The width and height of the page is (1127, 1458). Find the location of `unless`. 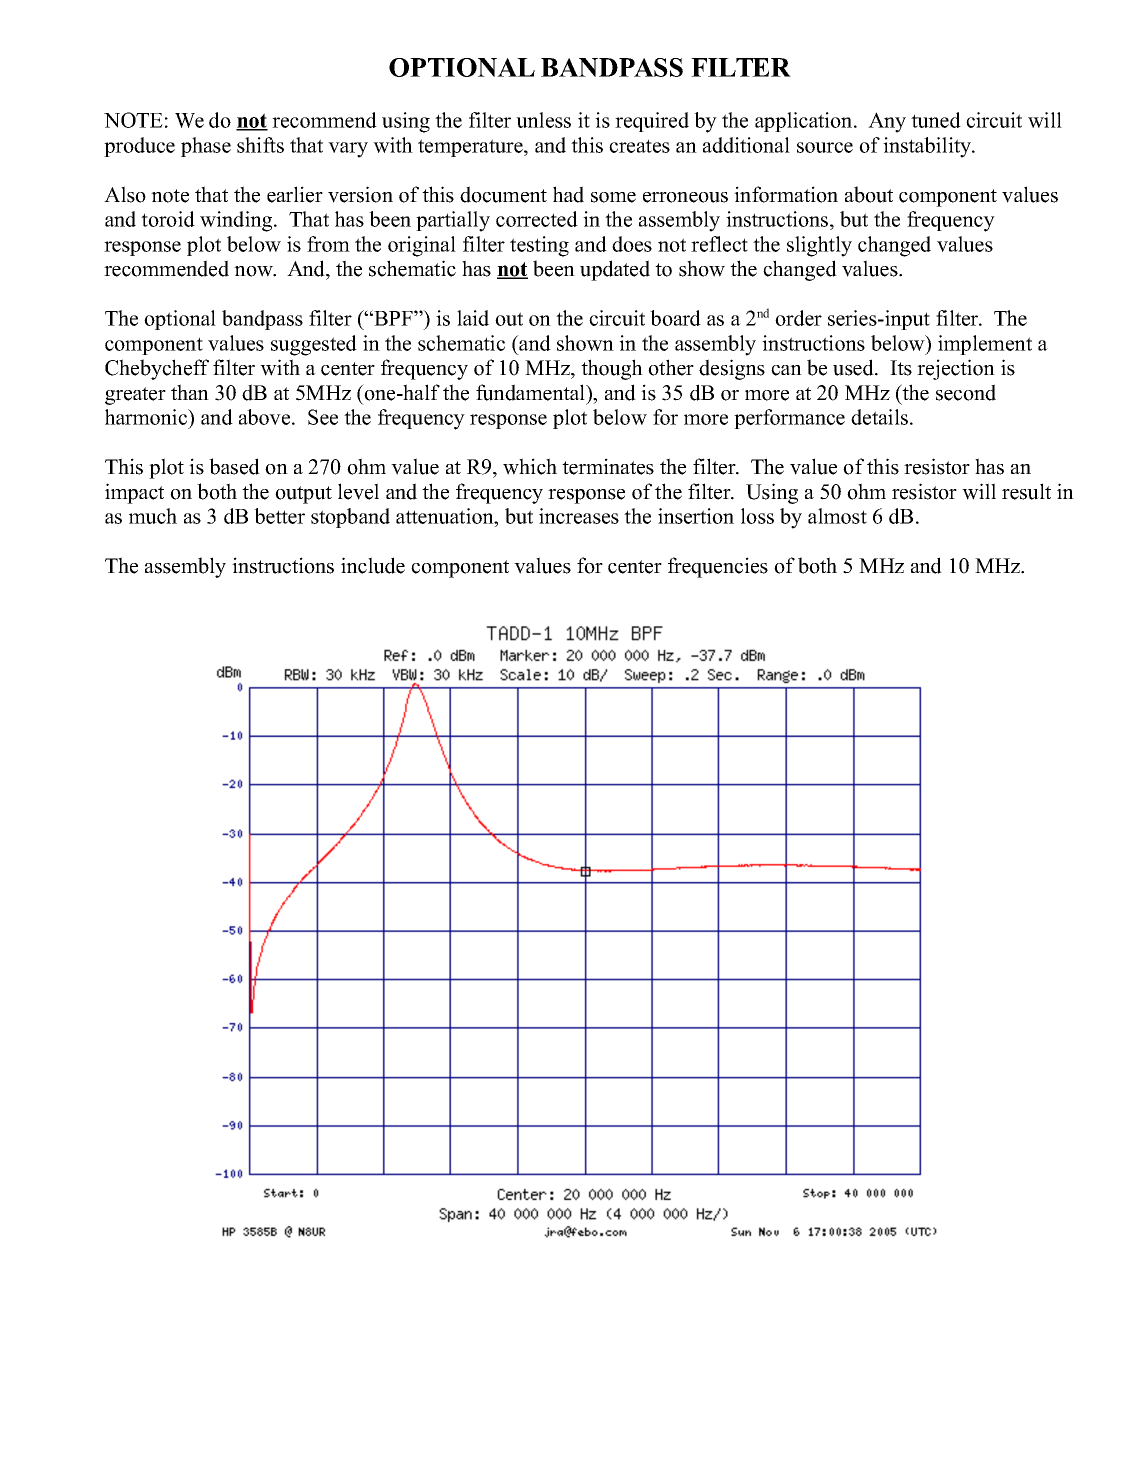

unless is located at coordinates (543, 120).
